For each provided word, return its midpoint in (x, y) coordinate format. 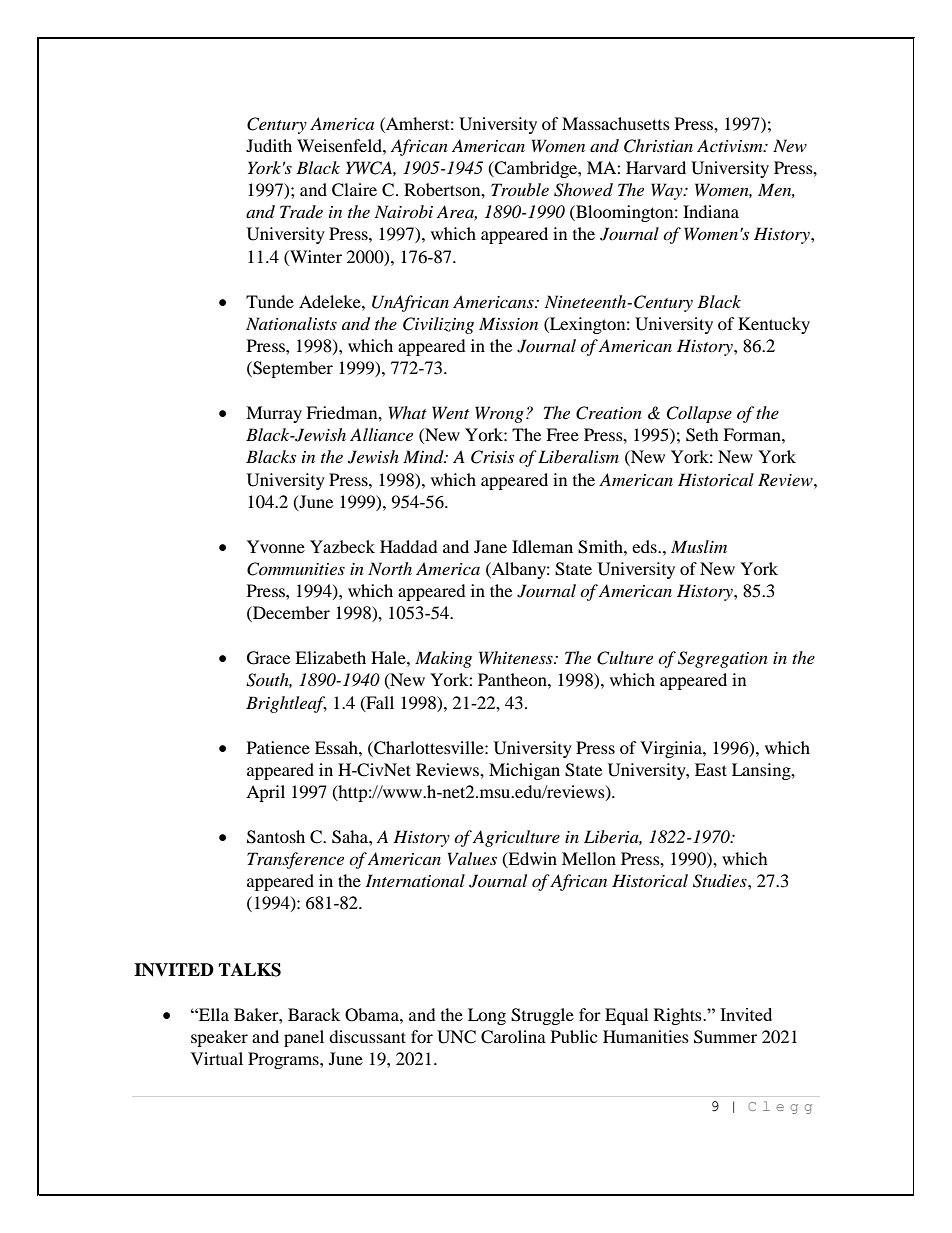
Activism (731, 145)
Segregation (723, 659)
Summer (725, 1037)
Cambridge (536, 169)
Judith (269, 145)
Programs (284, 1060)
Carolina (513, 1037)
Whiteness (517, 657)
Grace (268, 658)
